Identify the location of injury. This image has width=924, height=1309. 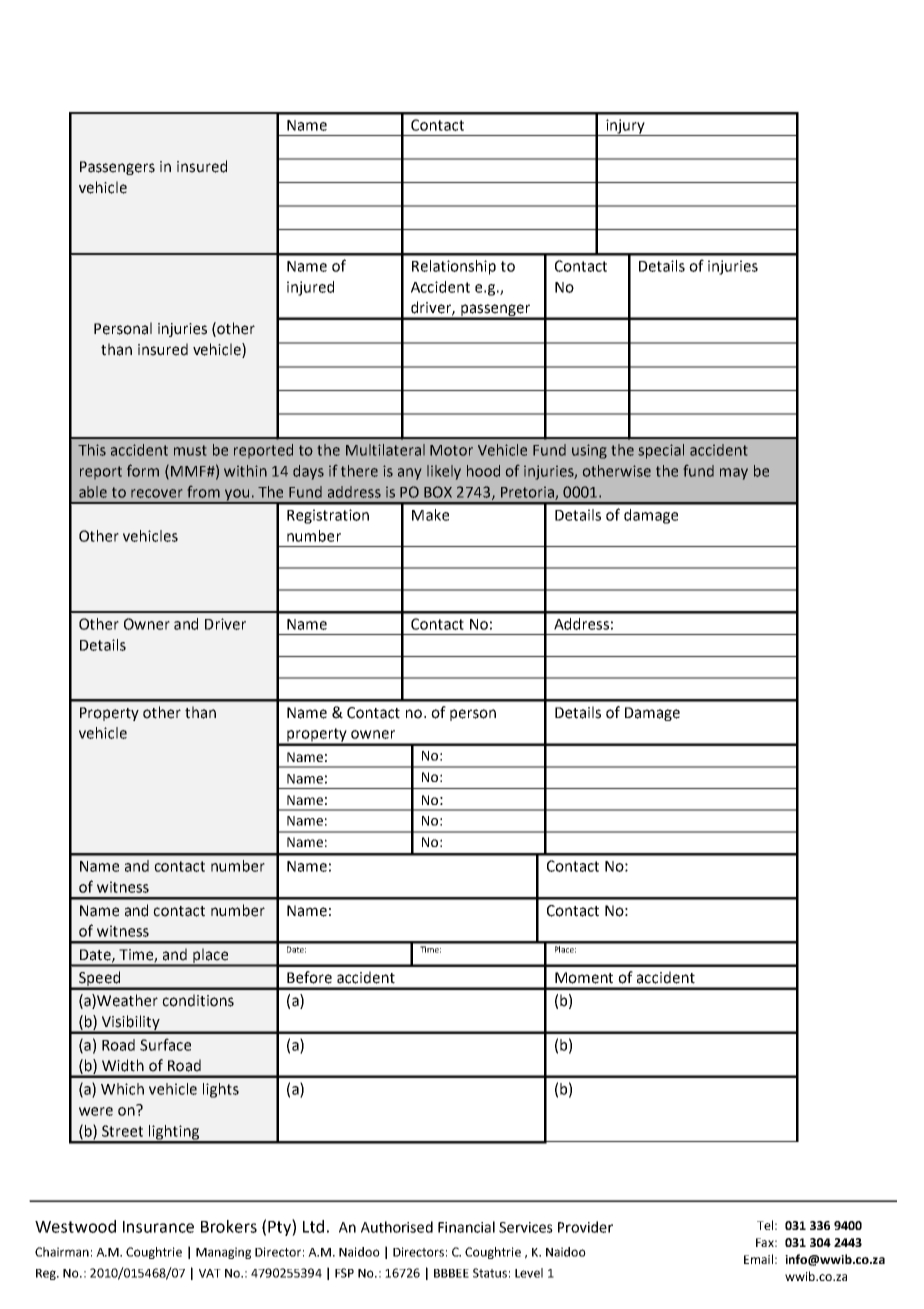
(625, 127).
